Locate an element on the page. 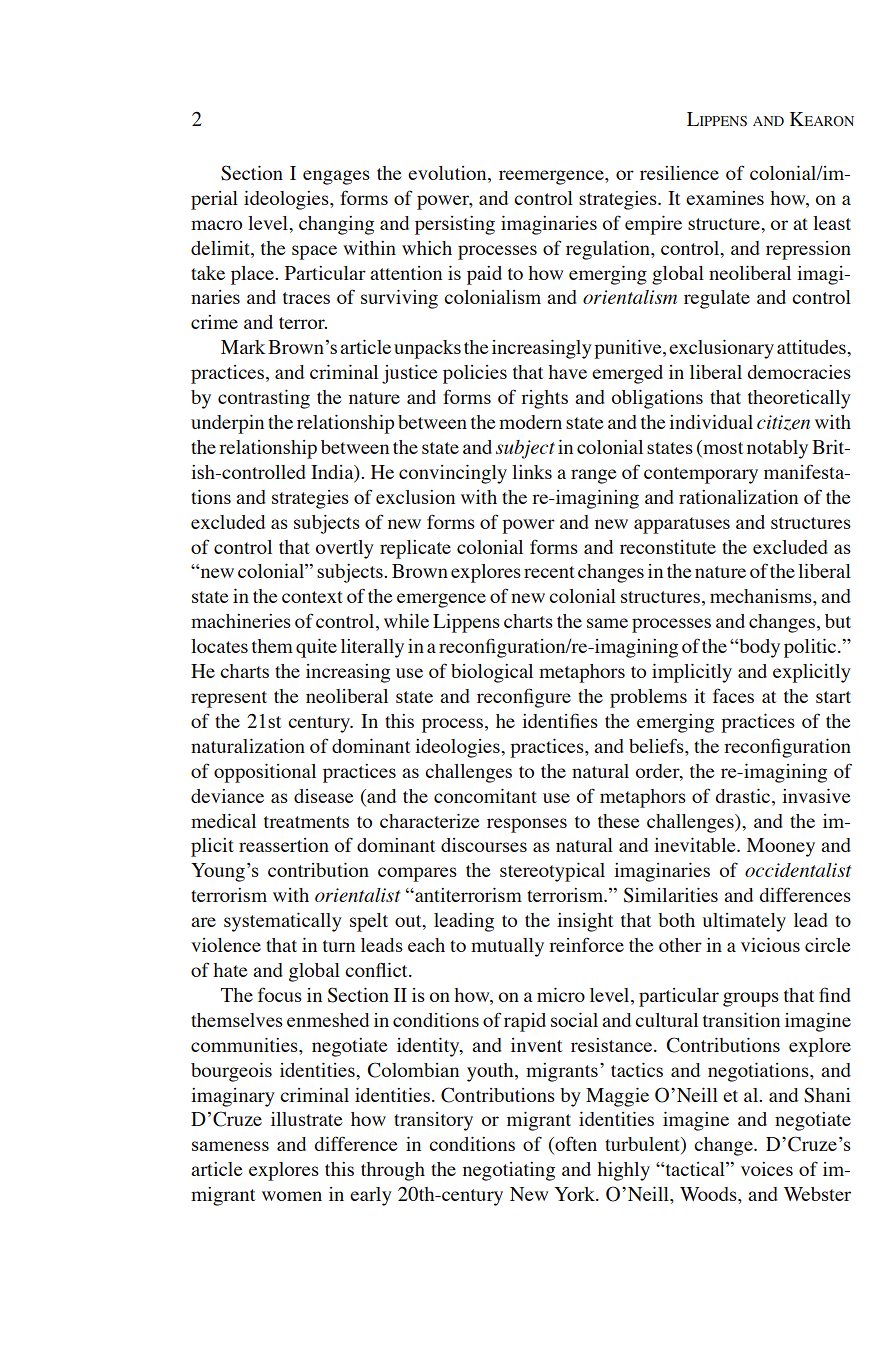 This image has width=896, height=1345. examines is located at coordinates (725, 198).
